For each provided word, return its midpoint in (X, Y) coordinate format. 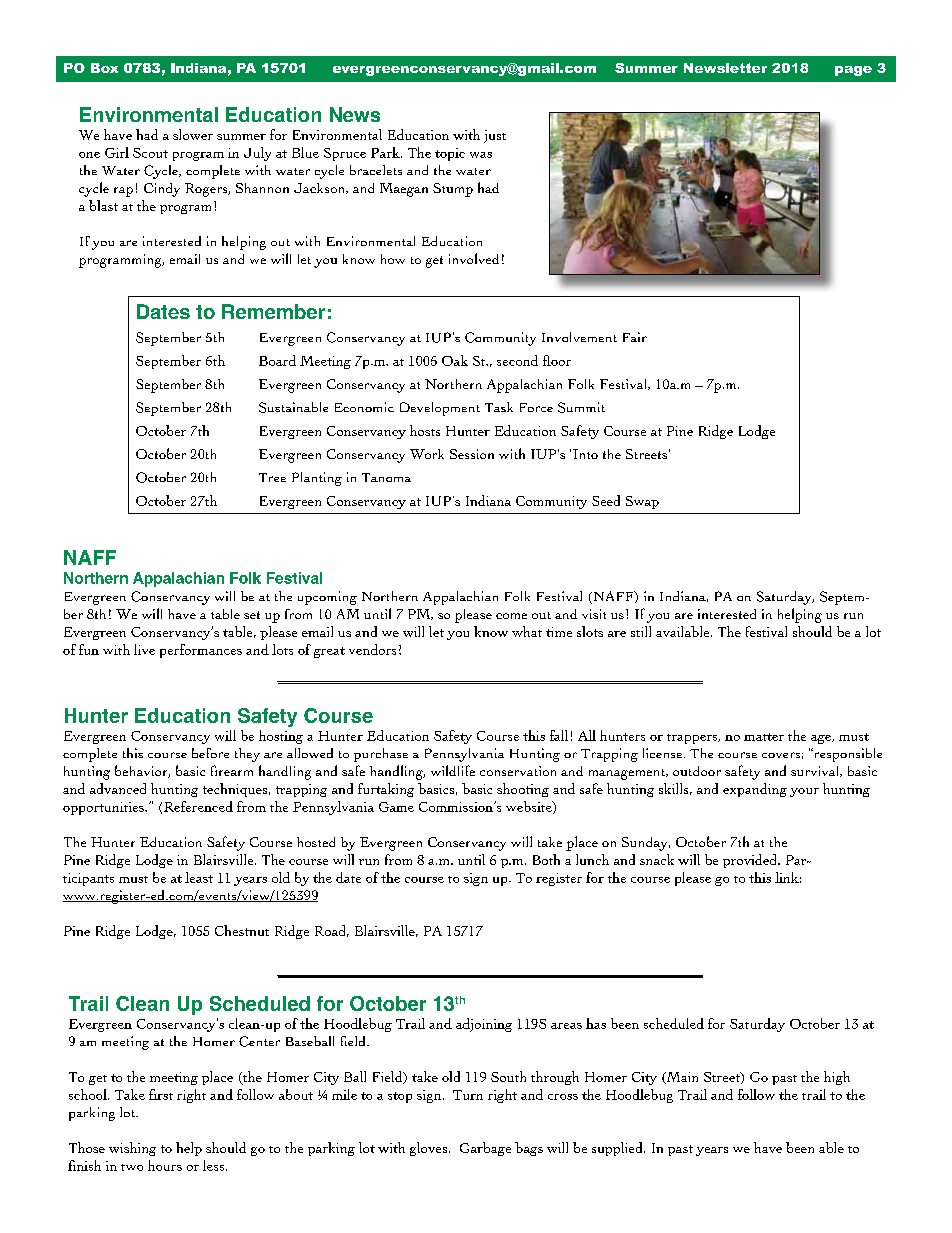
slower (193, 134)
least (199, 877)
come (511, 616)
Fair (635, 337)
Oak (455, 360)
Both (546, 859)
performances (201, 651)
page (853, 71)
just (495, 136)
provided (751, 861)
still (641, 631)
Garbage (485, 1149)
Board (277, 360)
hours (165, 1165)
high (837, 1078)
